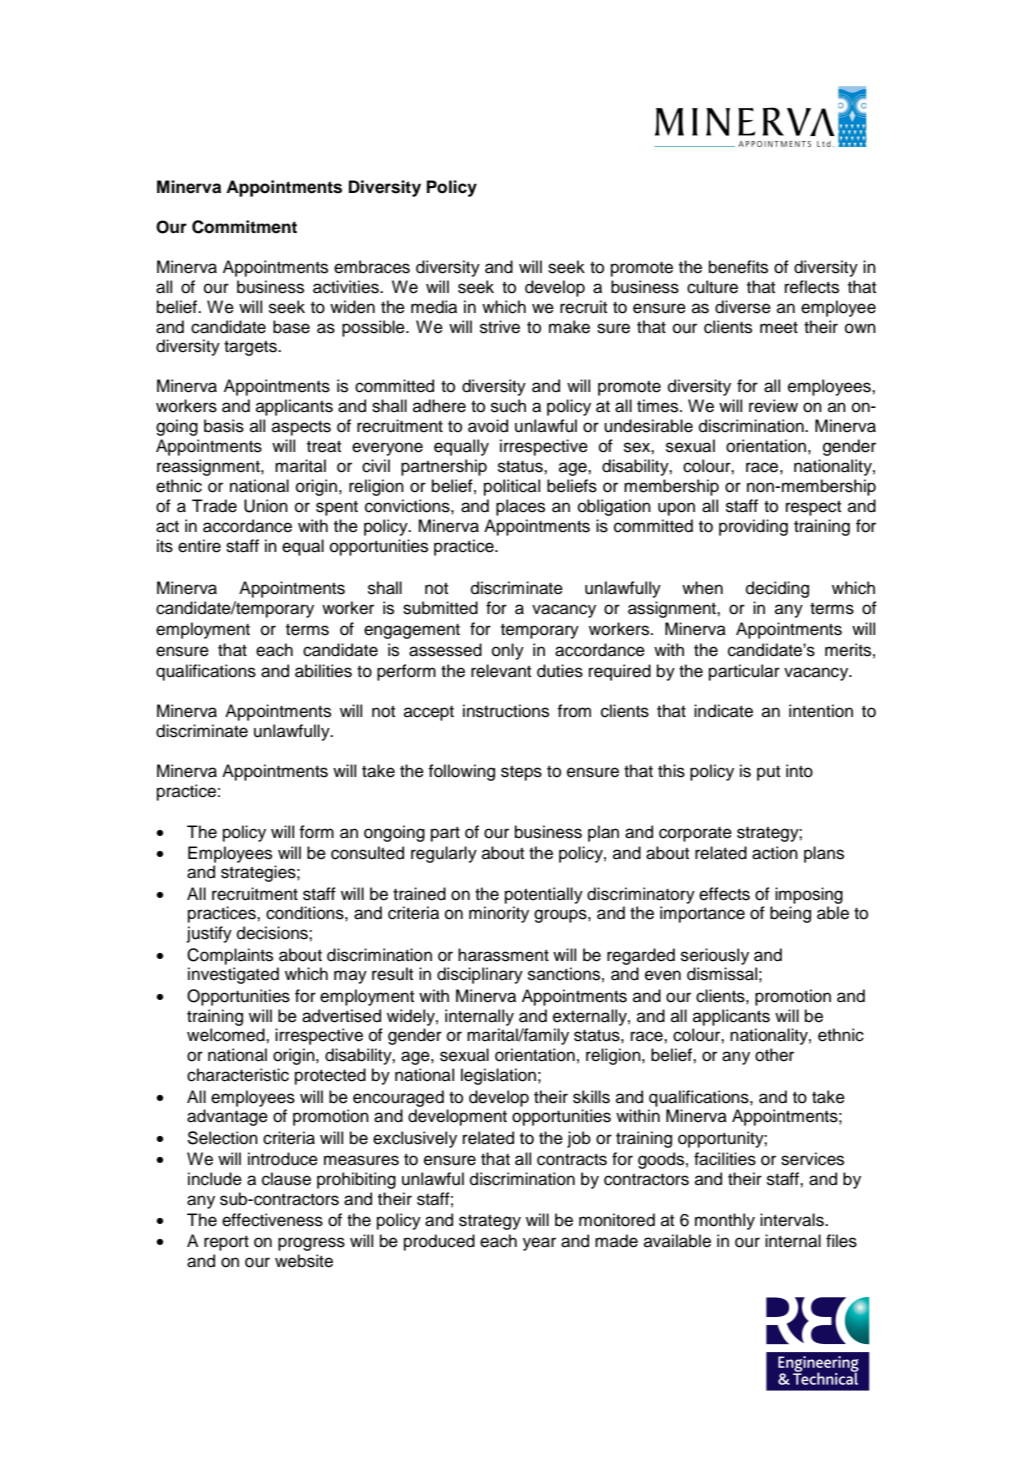 The width and height of the document is (1032, 1460). I want to click on into, so click(799, 771).
